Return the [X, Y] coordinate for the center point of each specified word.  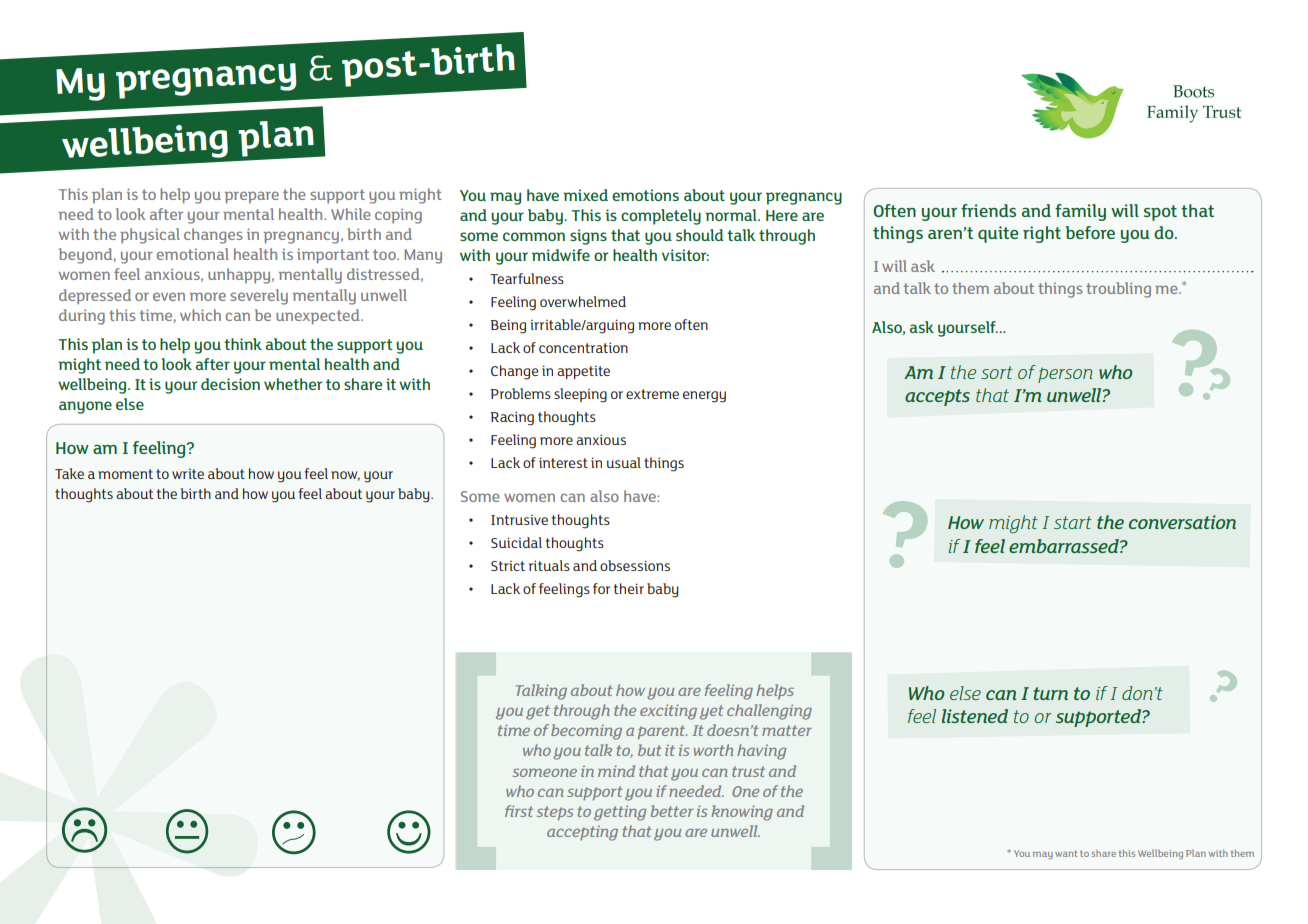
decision [230, 384]
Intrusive [519, 520]
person [1065, 375]
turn [1051, 693]
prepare [252, 197]
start [1073, 522]
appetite [583, 372]
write [188, 474]
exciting [668, 712]
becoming [586, 732]
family [1080, 212]
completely [661, 217]
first [519, 811]
